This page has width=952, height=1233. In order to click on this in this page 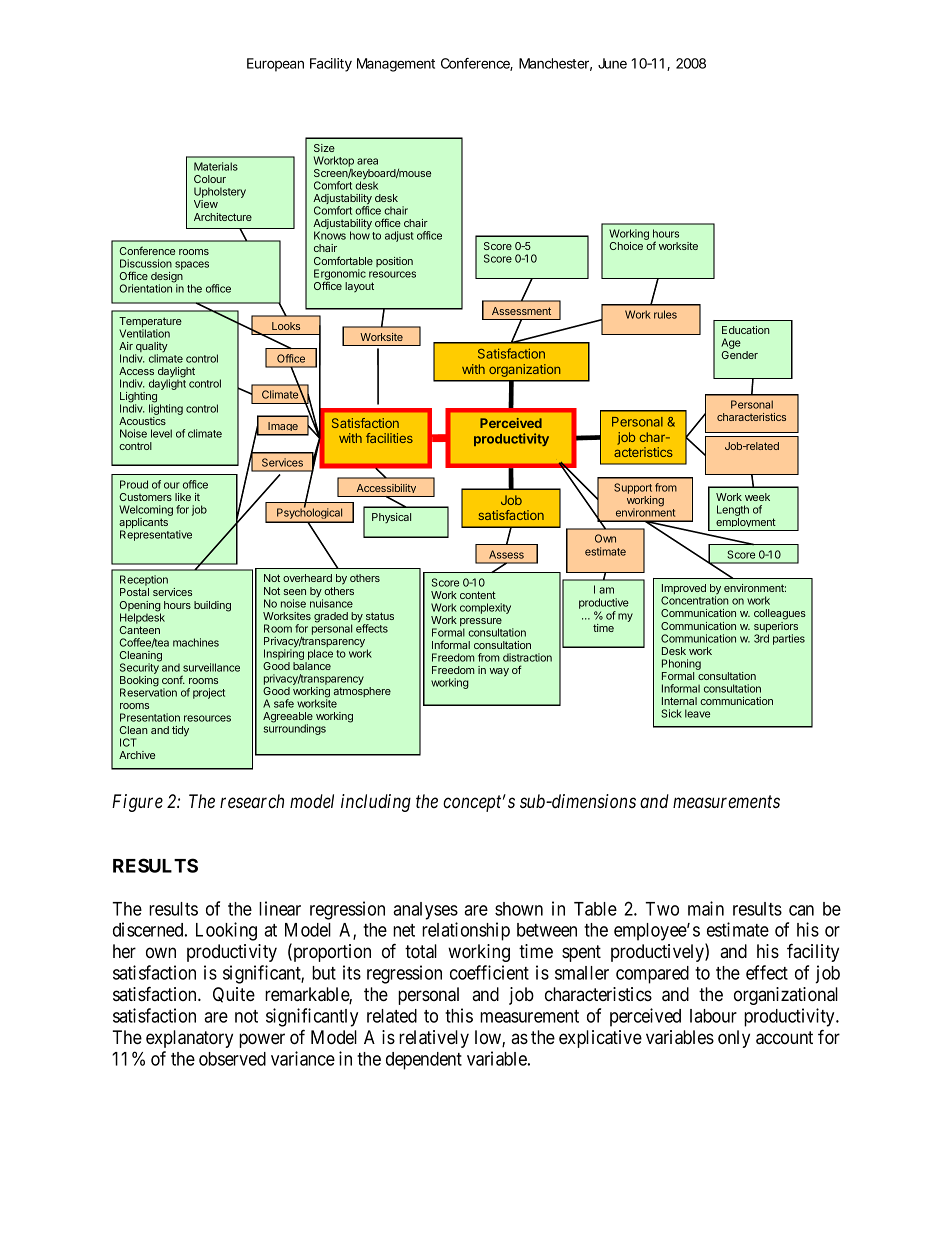, I will do `click(459, 1015)`.
